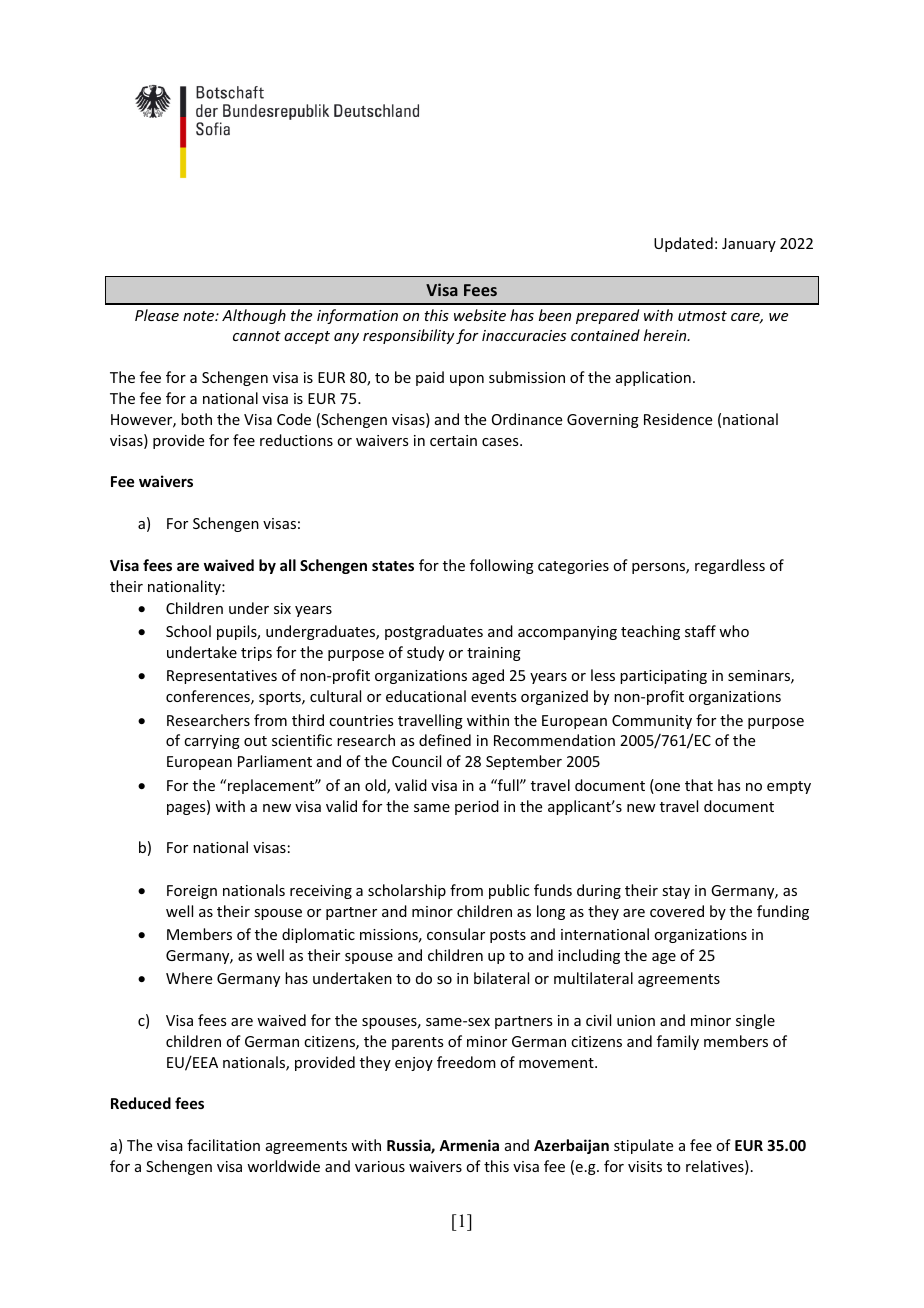 This page has width=924, height=1308. I want to click on website, so click(480, 315).
